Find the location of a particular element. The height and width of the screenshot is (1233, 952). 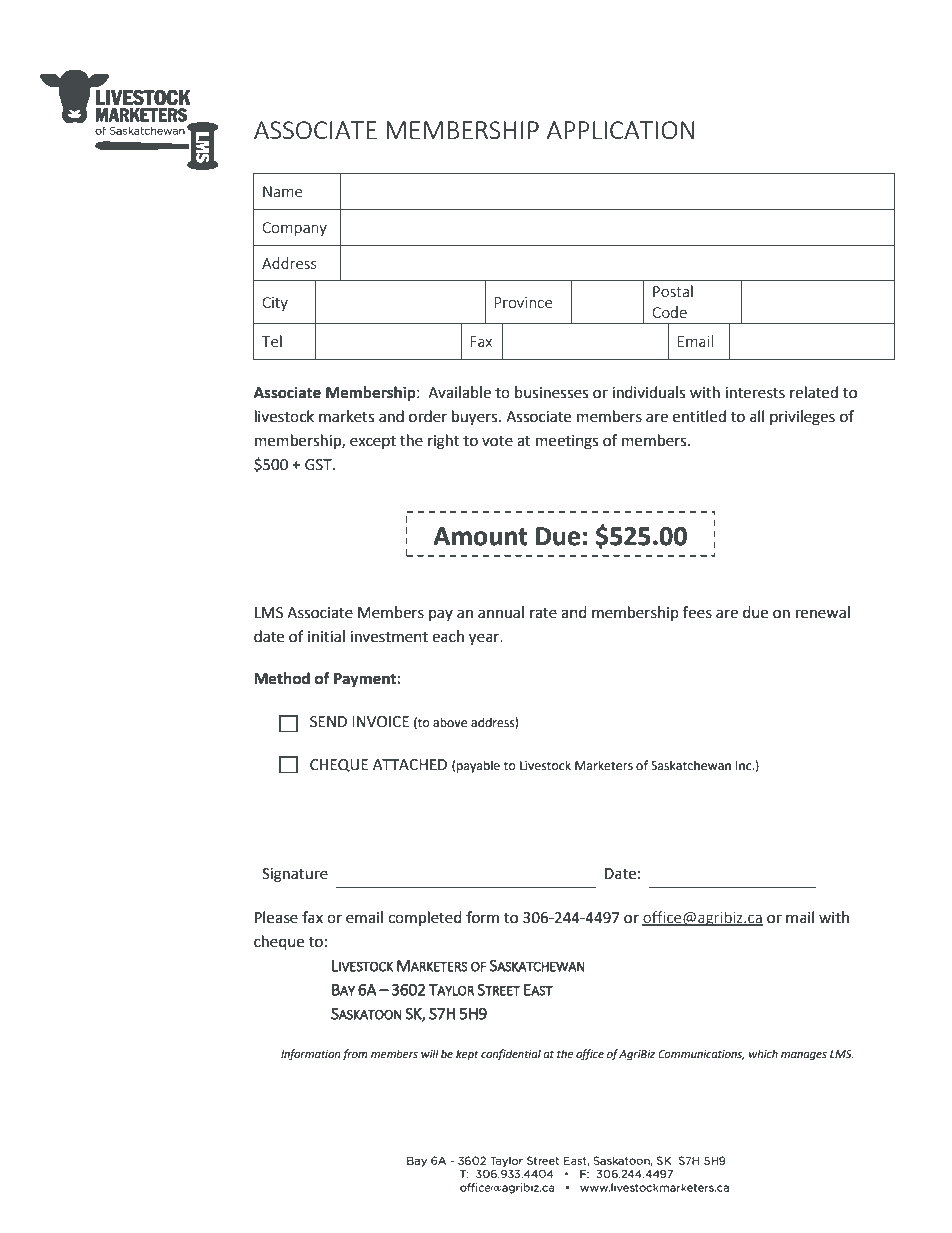

which is located at coordinates (763, 1053).
